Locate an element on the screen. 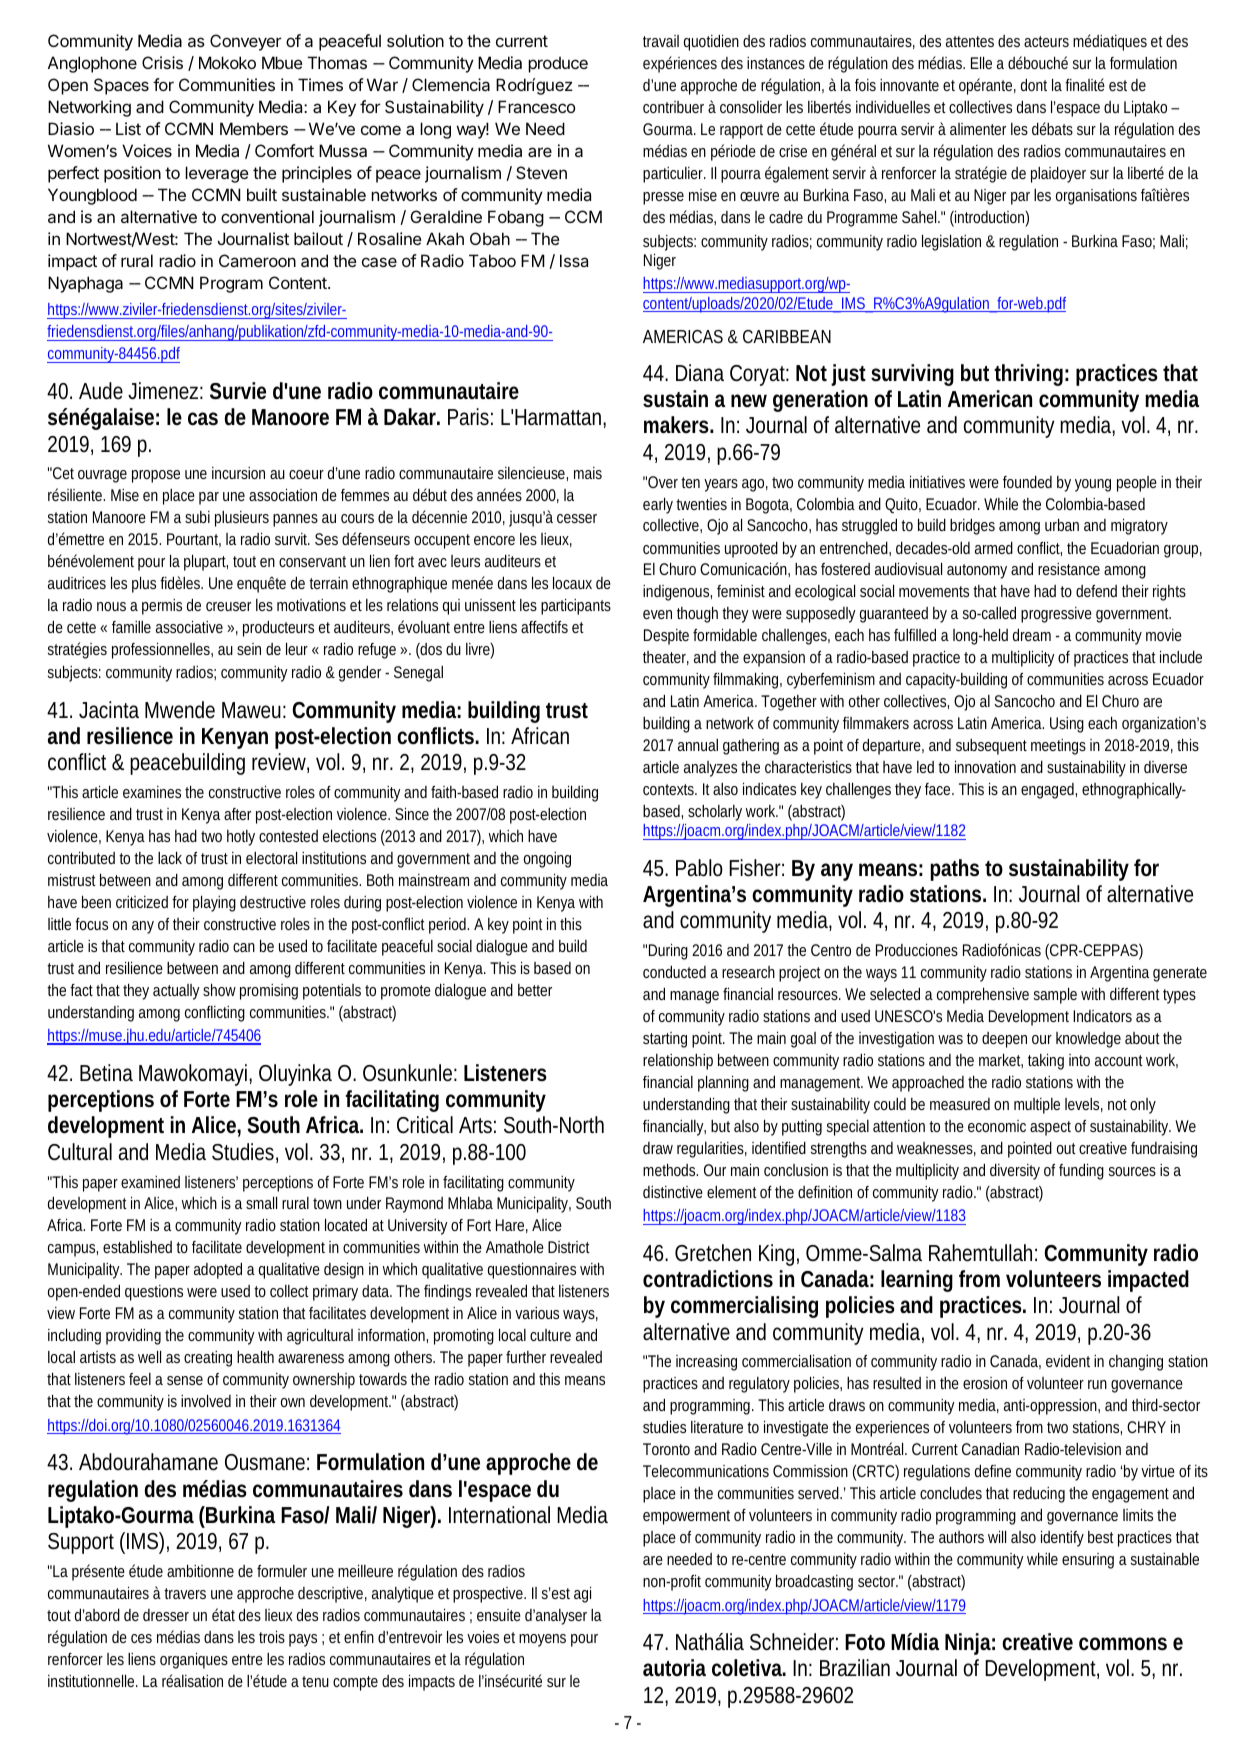 This screenshot has width=1246, height=1762. starting is located at coordinates (665, 1040).
